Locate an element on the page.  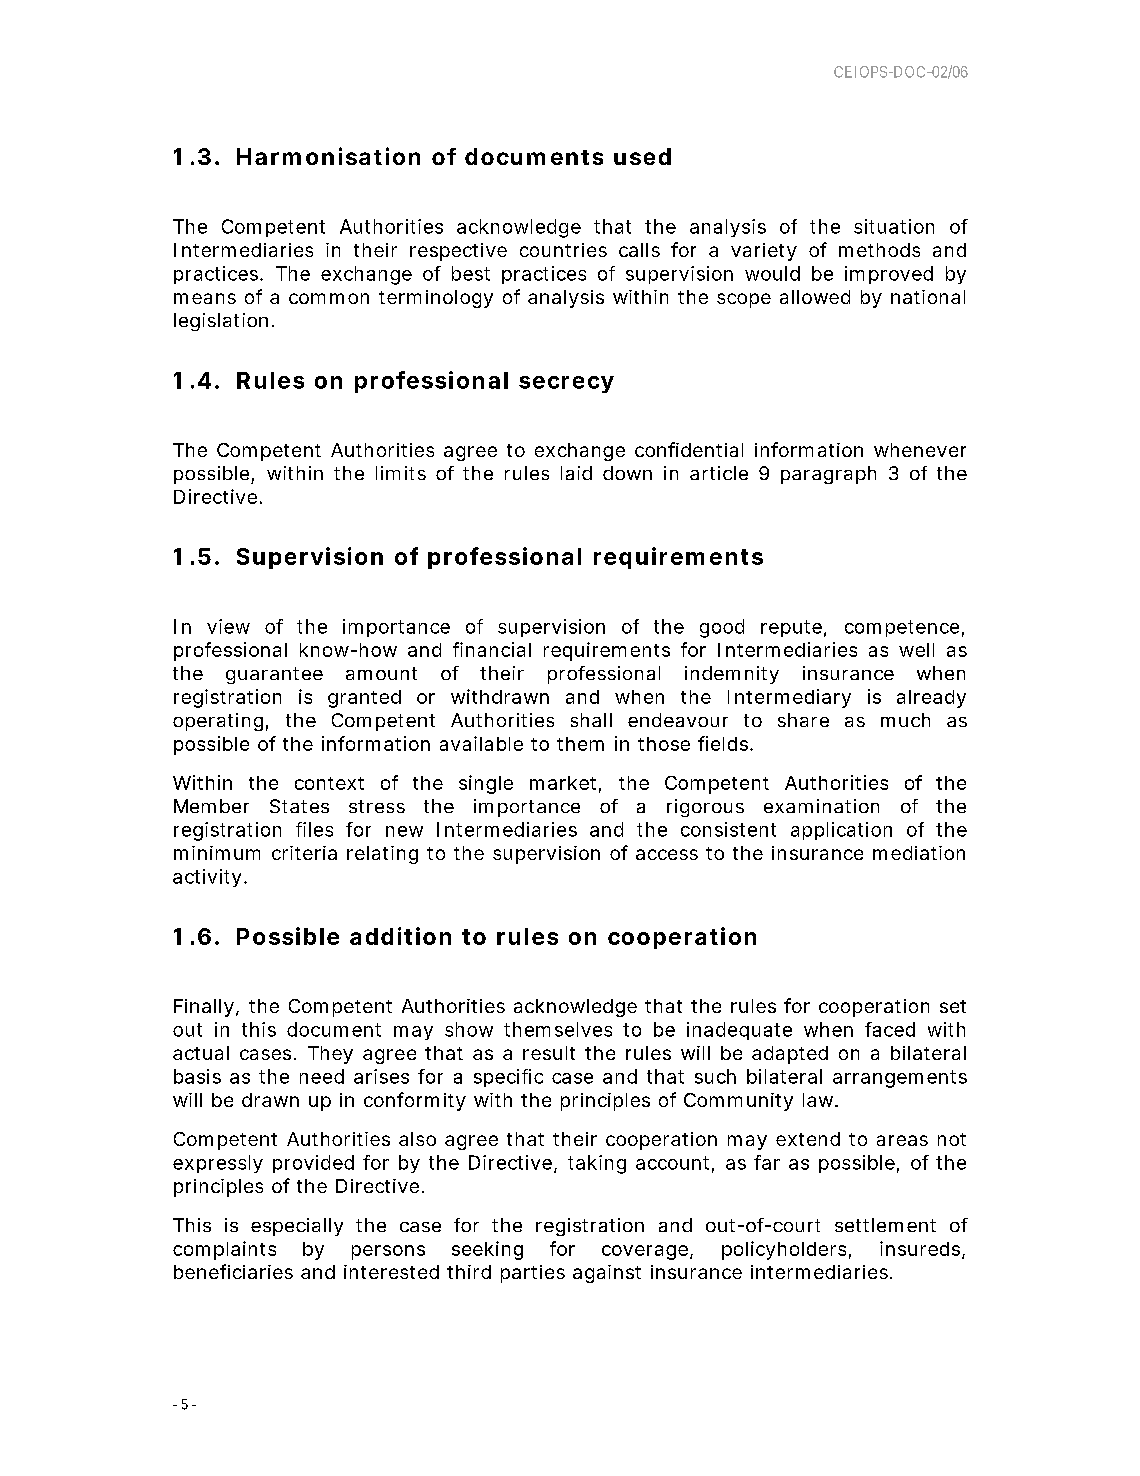
They is located at coordinates (330, 1055).
